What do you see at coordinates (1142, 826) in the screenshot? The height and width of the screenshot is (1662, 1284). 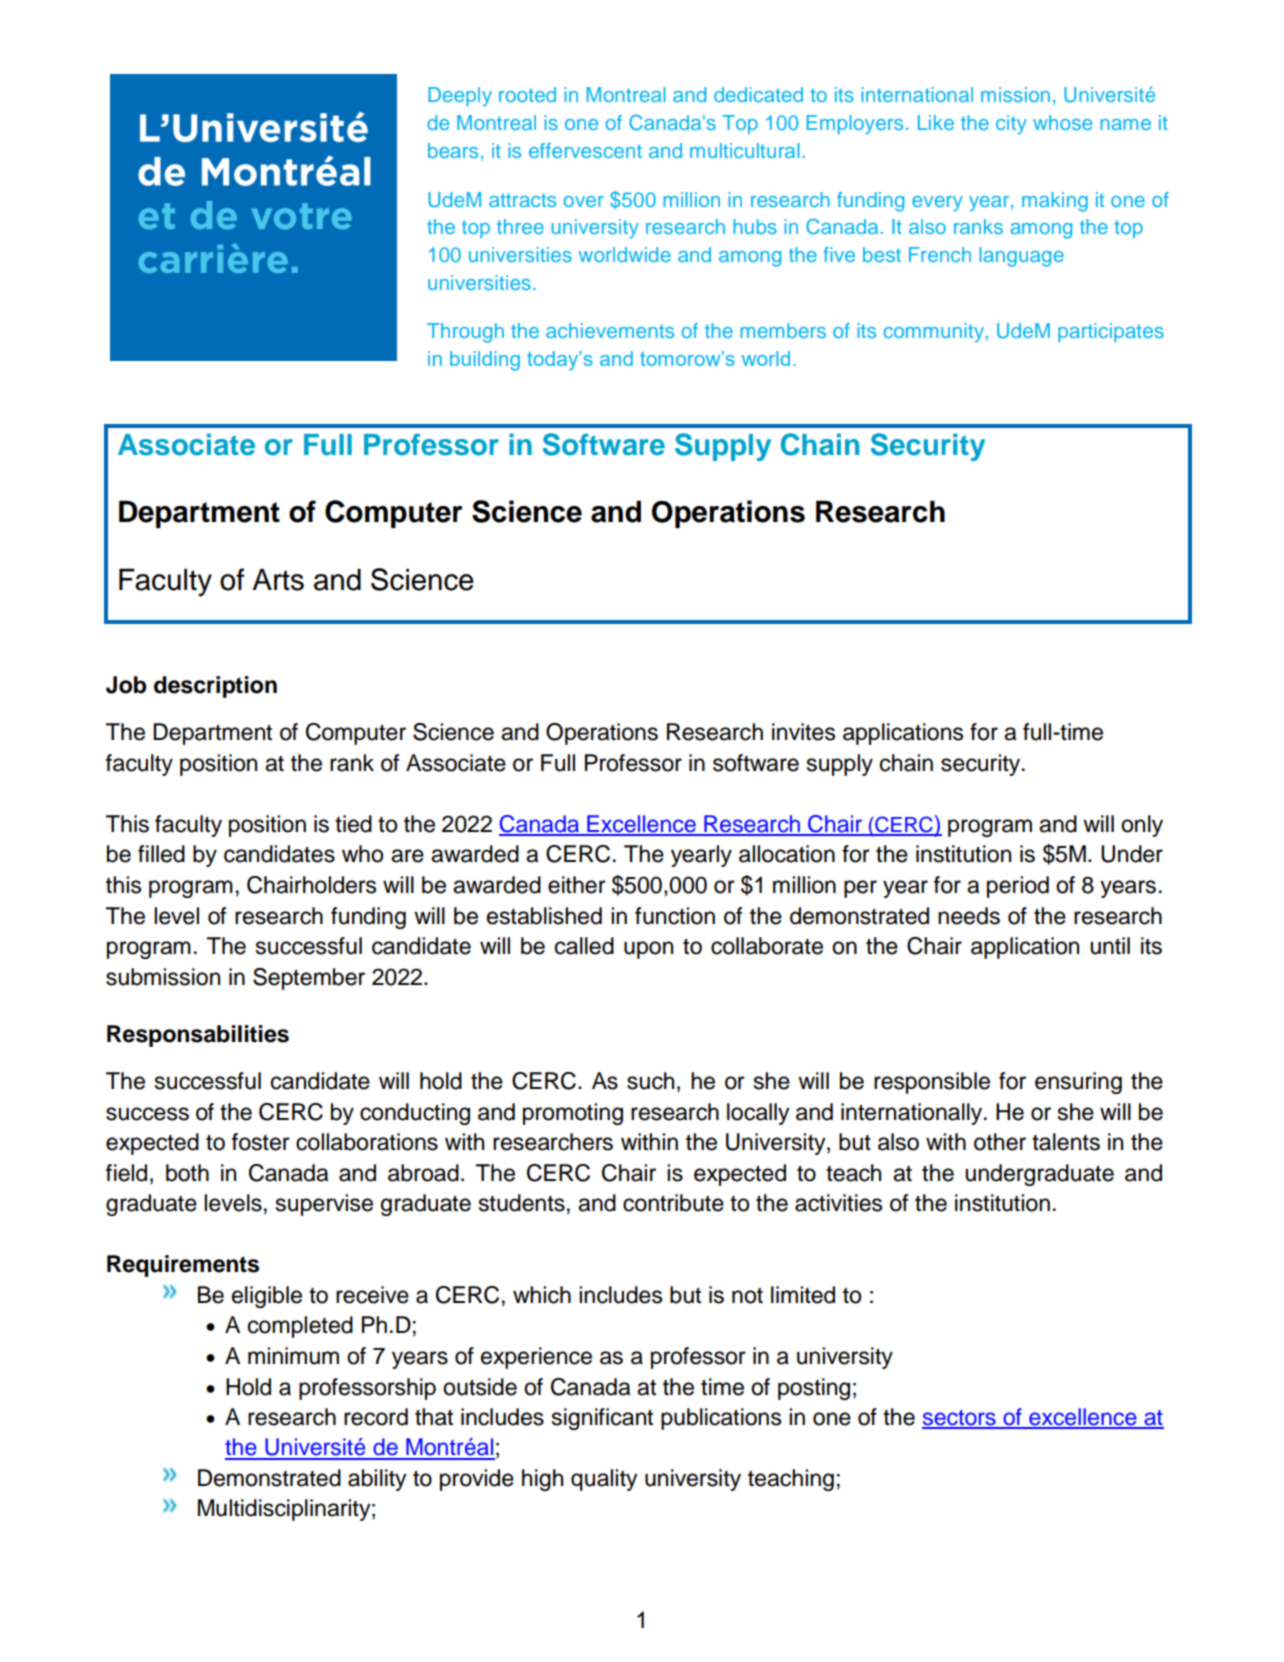 I see `only` at bounding box center [1142, 826].
